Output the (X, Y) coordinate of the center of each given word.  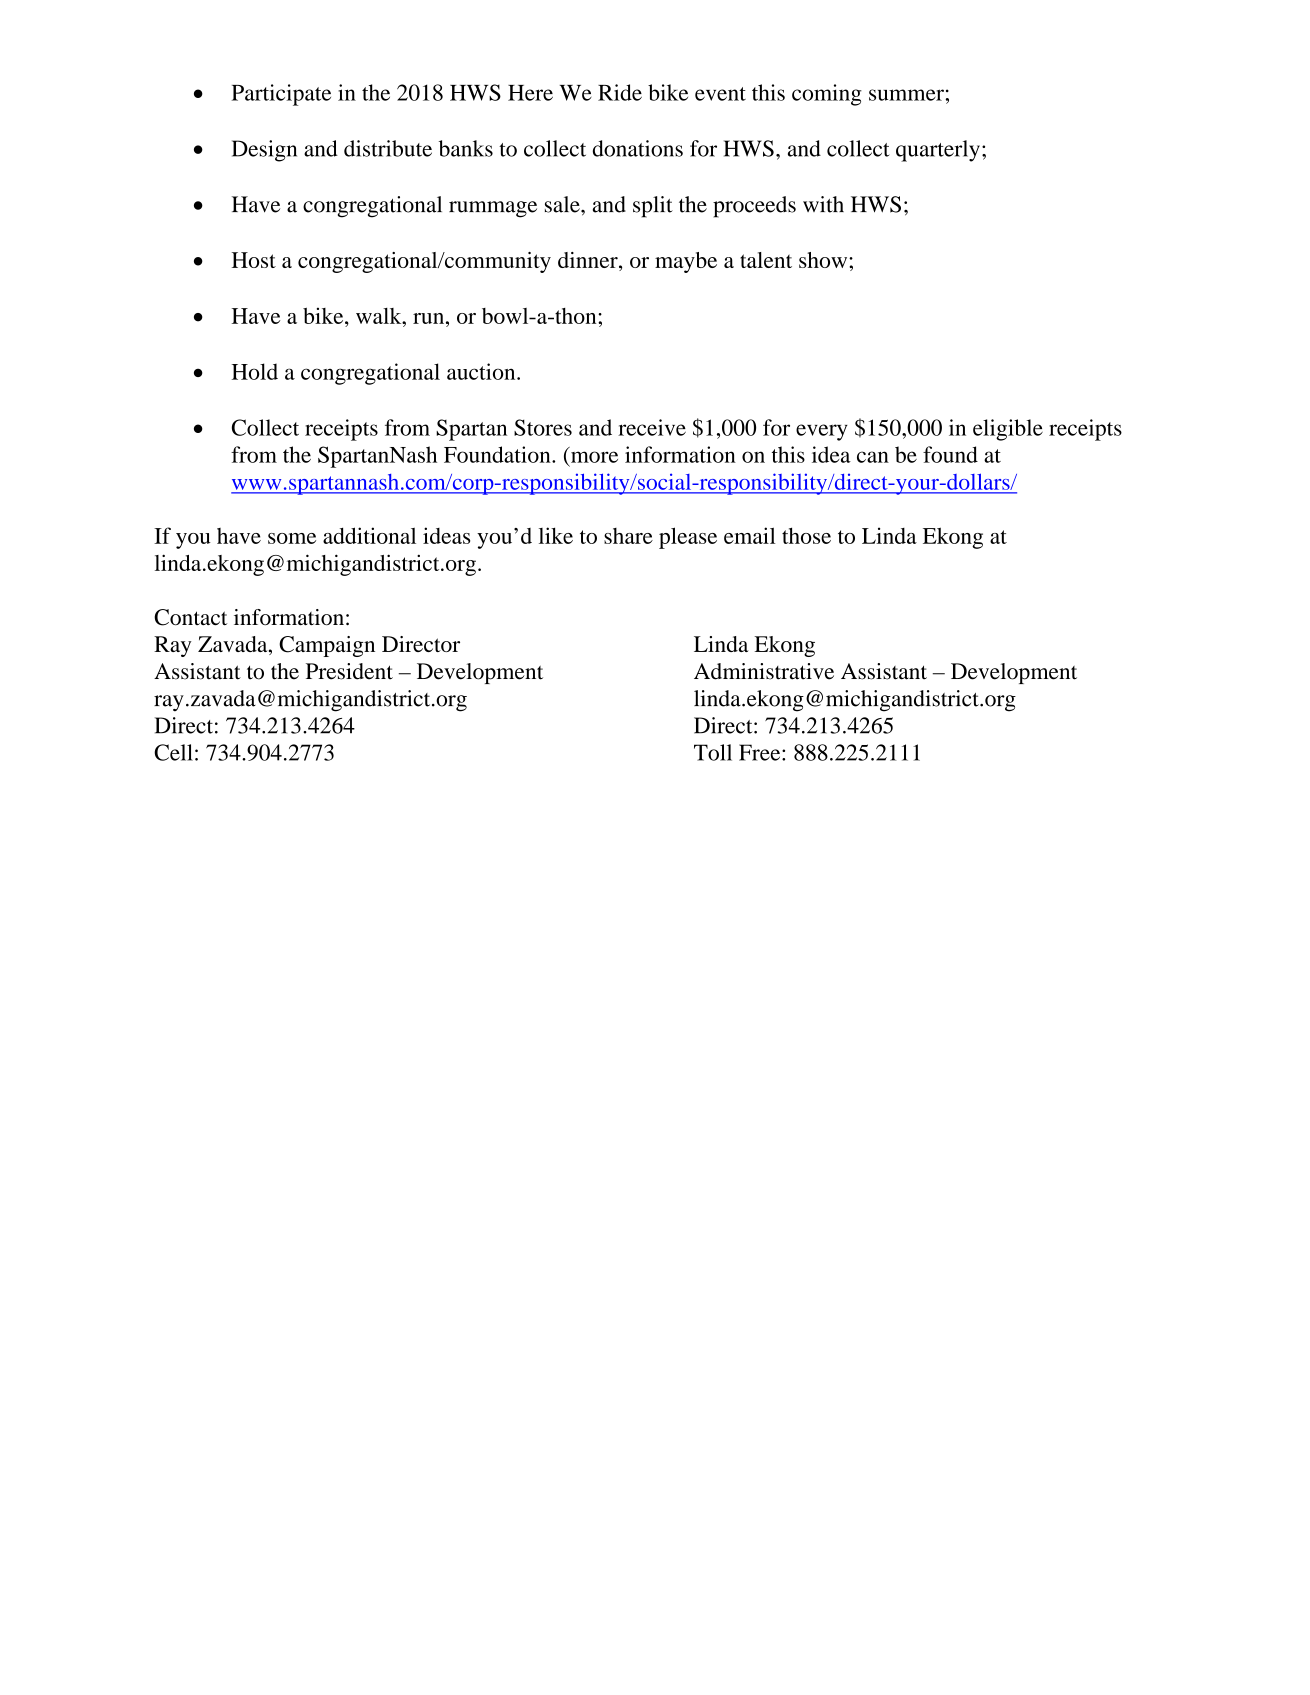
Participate (281, 95)
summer (906, 95)
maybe (686, 262)
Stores (543, 427)
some (292, 538)
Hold (255, 371)
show (824, 260)
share (628, 536)
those (806, 535)
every (822, 432)
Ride (620, 92)
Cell (173, 752)
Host (254, 260)
